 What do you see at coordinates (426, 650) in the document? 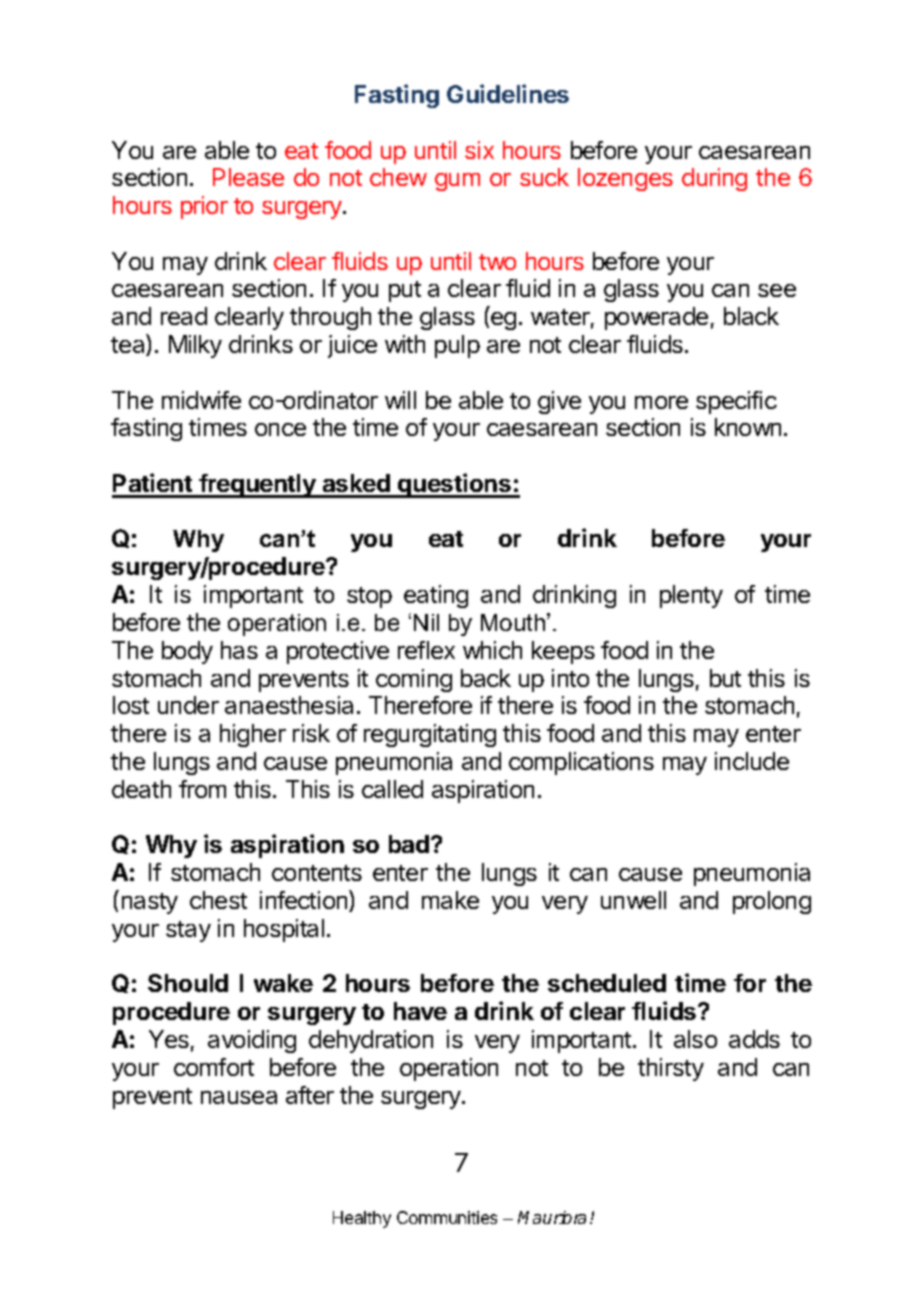
I see `reflex` at bounding box center [426, 650].
